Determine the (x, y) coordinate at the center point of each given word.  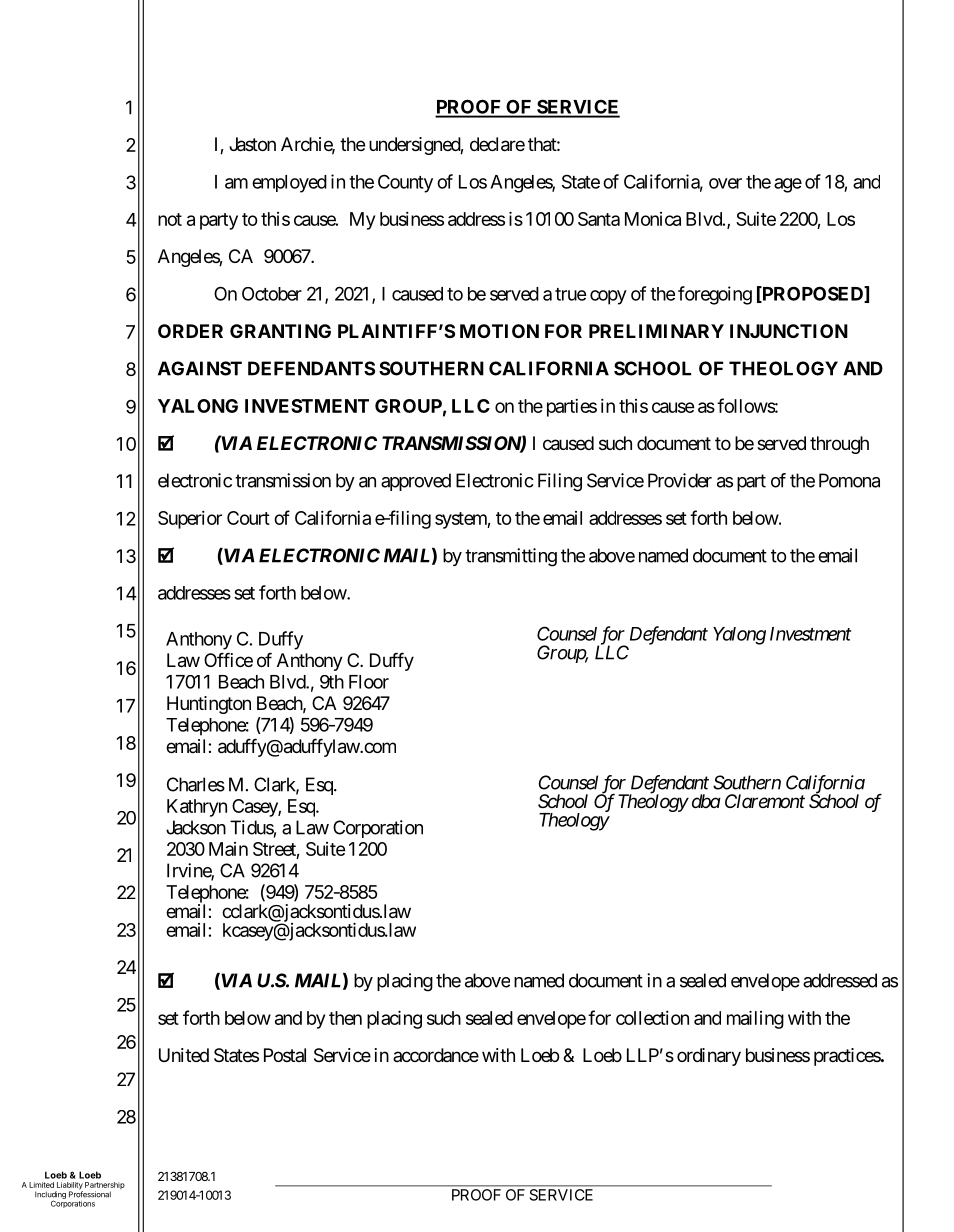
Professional (90, 1193)
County (405, 183)
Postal (285, 1055)
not (170, 219)
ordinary (709, 1057)
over (725, 183)
